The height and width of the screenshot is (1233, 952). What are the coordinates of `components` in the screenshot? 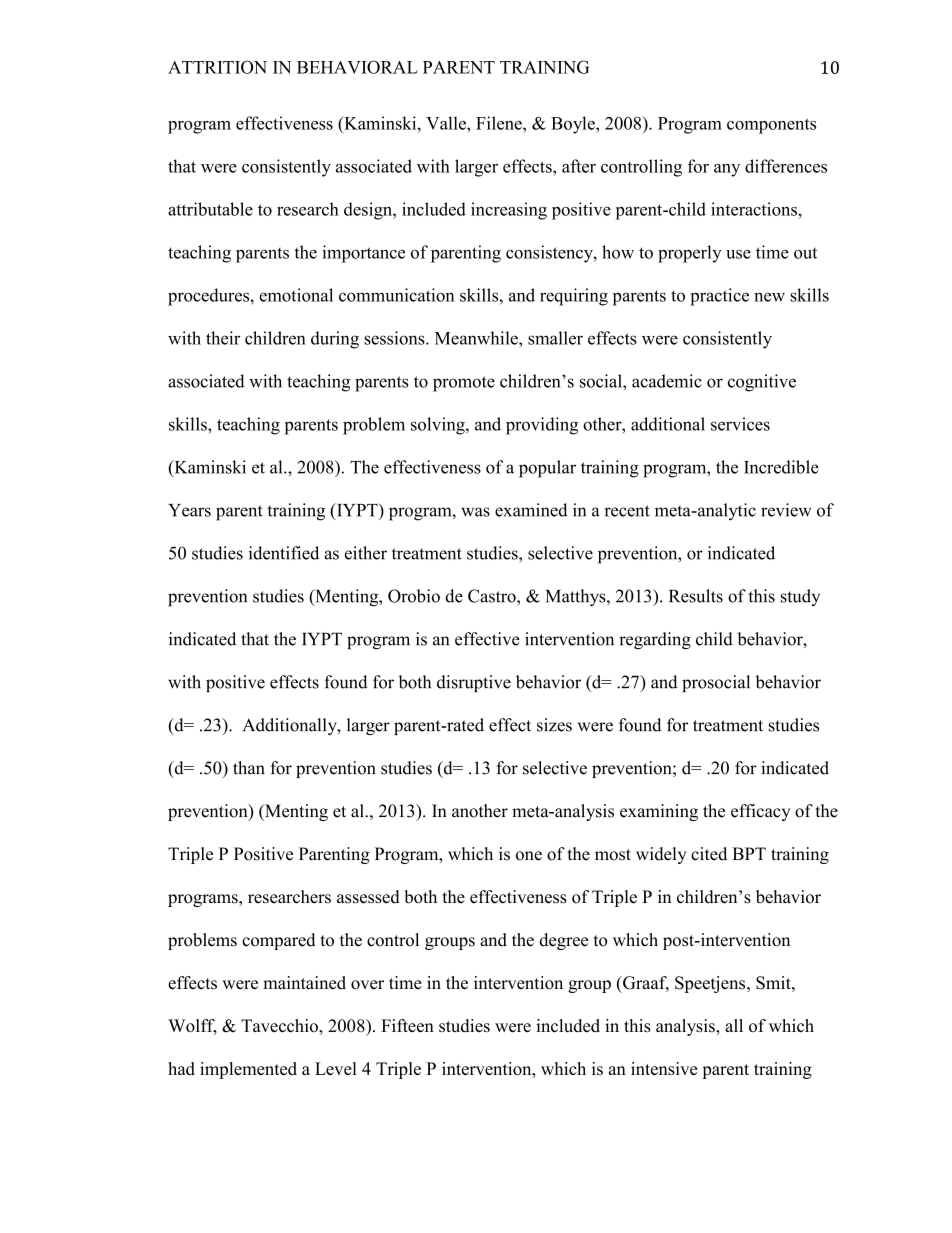 It's located at (771, 126).
